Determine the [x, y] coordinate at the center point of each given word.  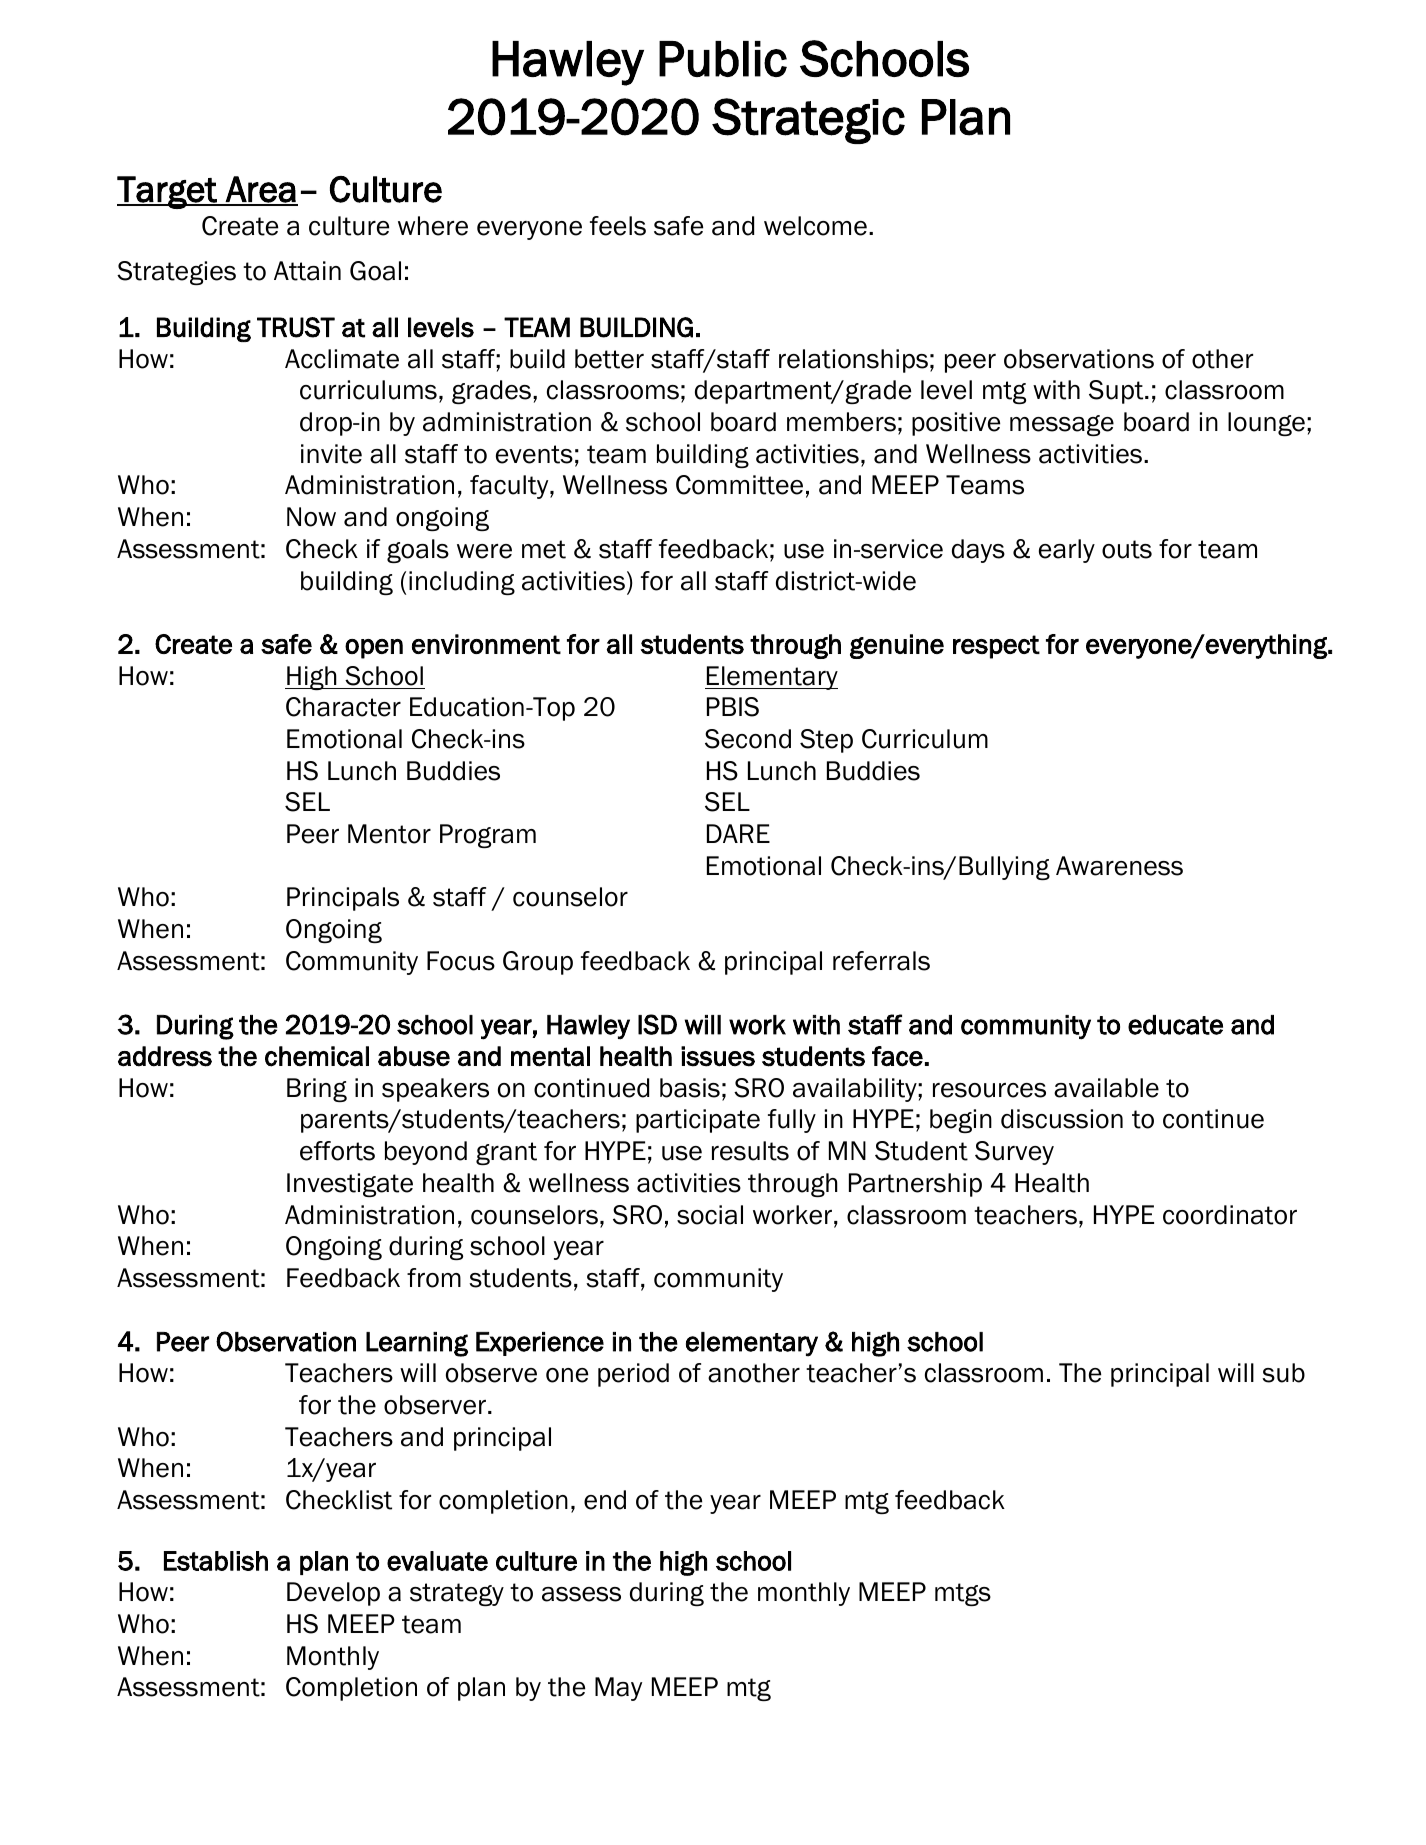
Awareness [1119, 866]
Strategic [808, 121]
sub [1283, 1373]
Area [261, 190]
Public [723, 59]
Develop [333, 1594]
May [618, 1689]
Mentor [389, 834]
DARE [738, 833]
